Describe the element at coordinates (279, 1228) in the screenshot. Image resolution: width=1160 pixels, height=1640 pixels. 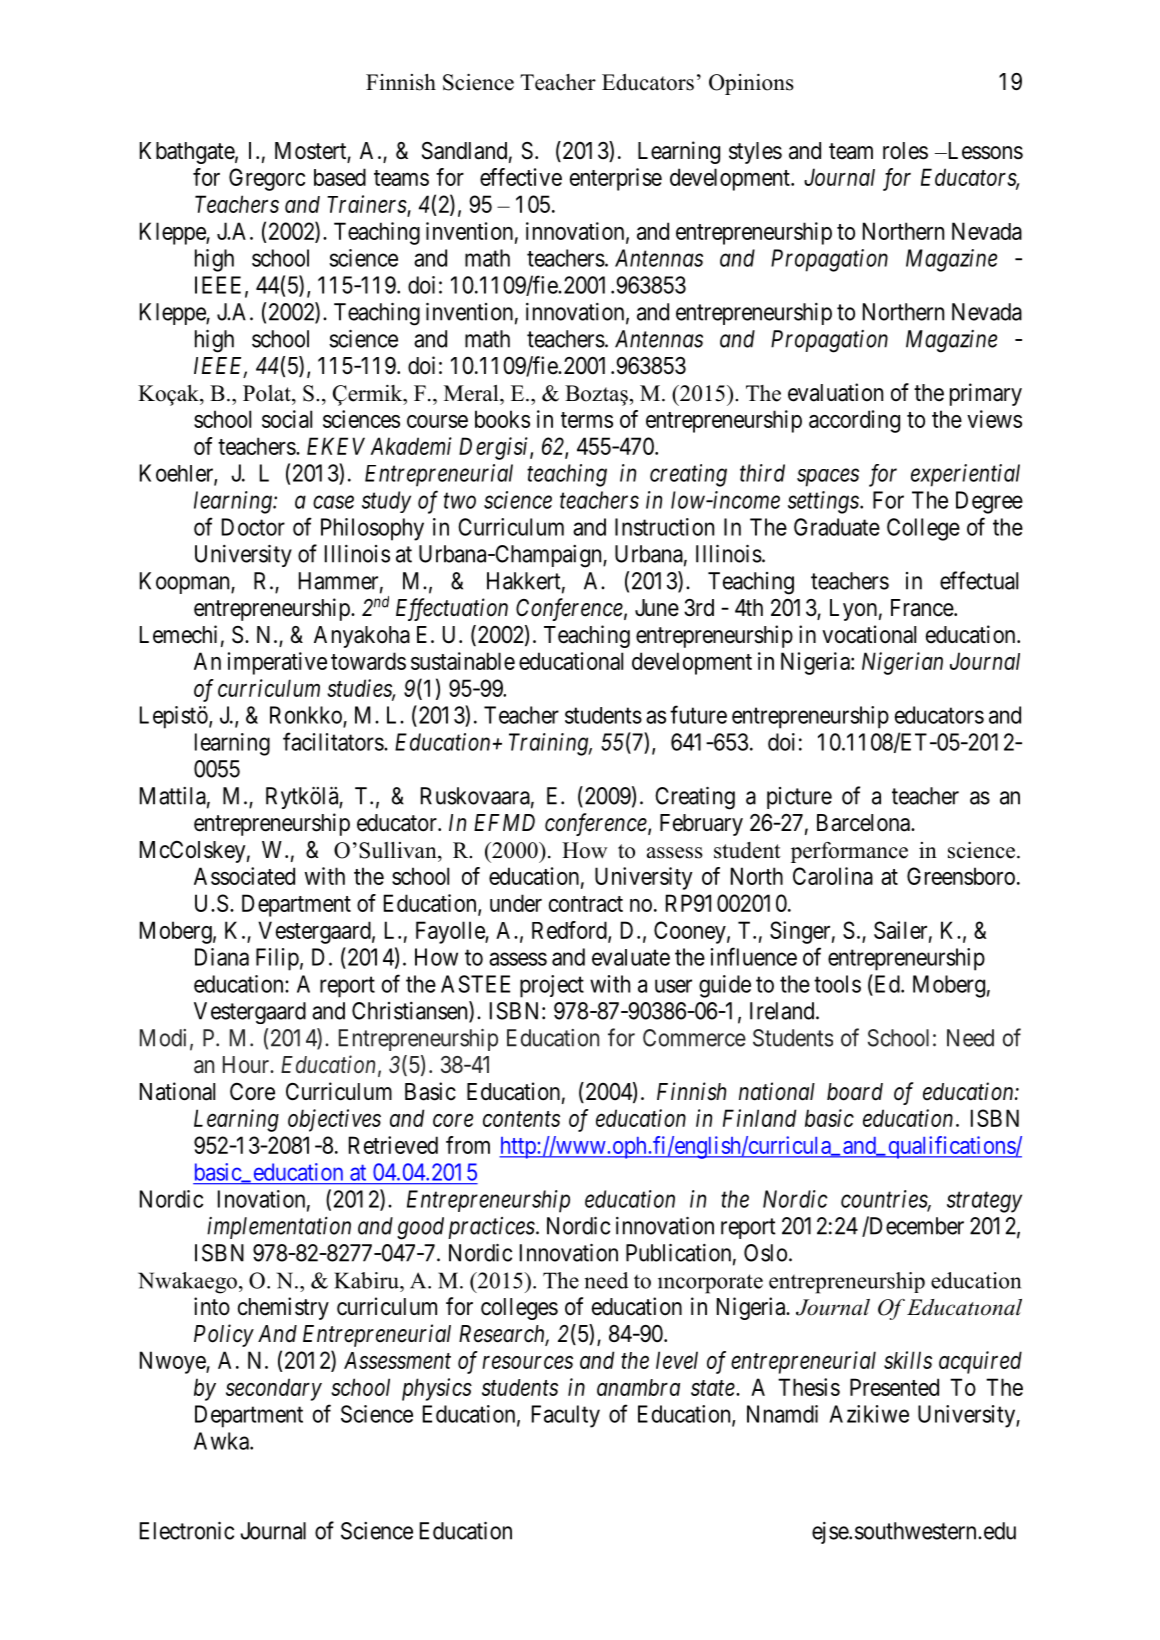
I see `implementation` at that location.
